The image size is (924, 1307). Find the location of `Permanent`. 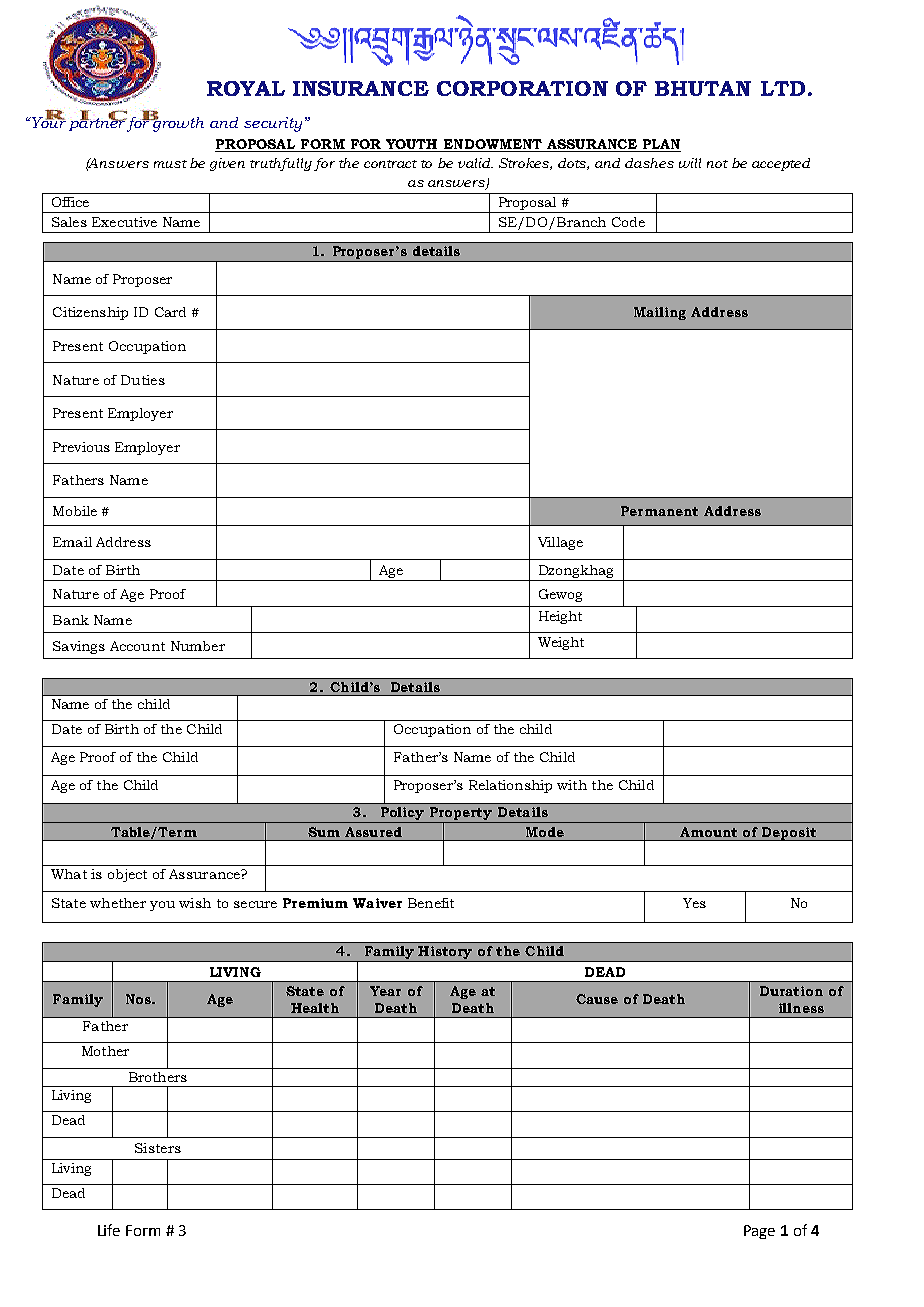

Permanent is located at coordinates (659, 511).
